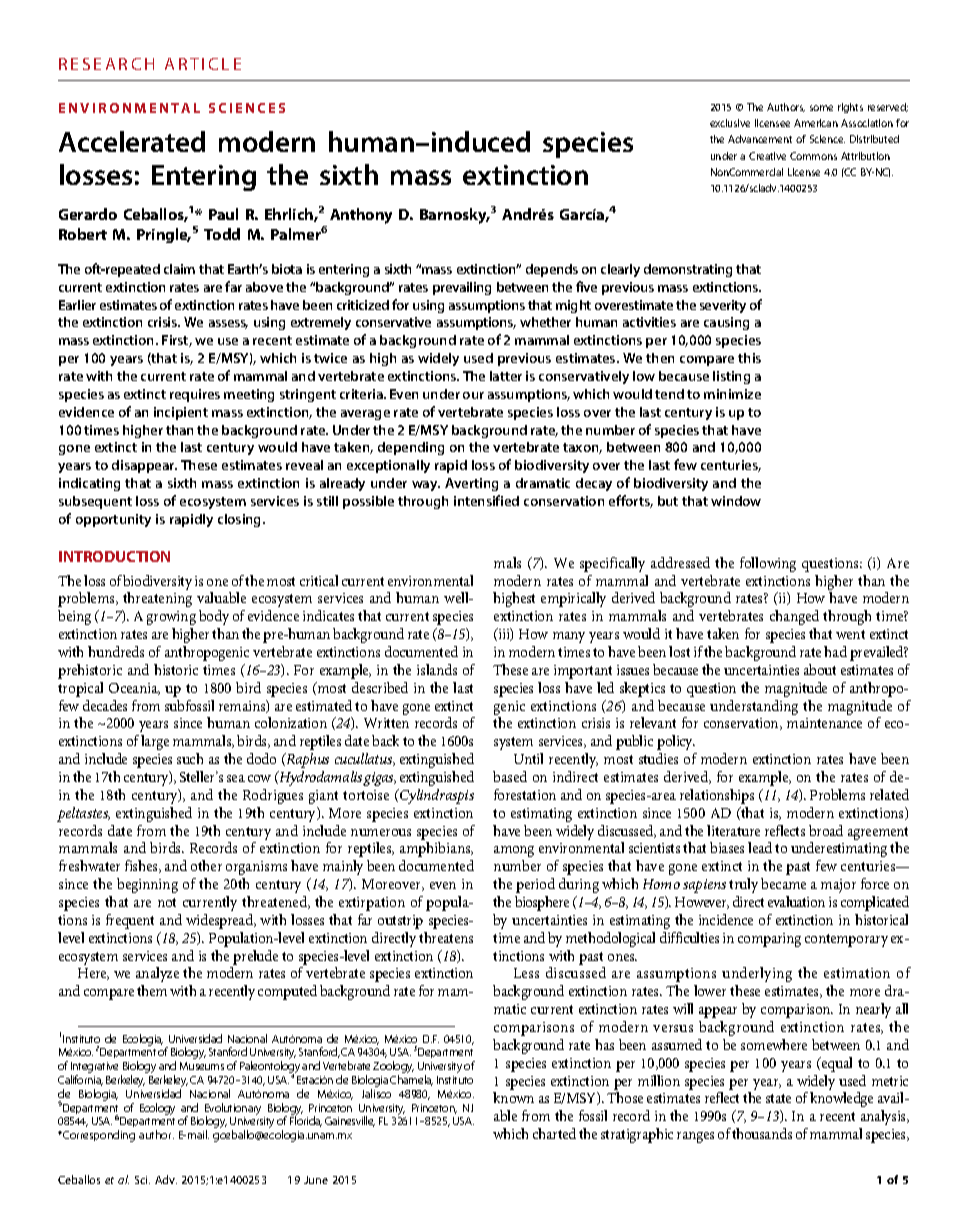  I want to click on charted, so click(554, 1133).
